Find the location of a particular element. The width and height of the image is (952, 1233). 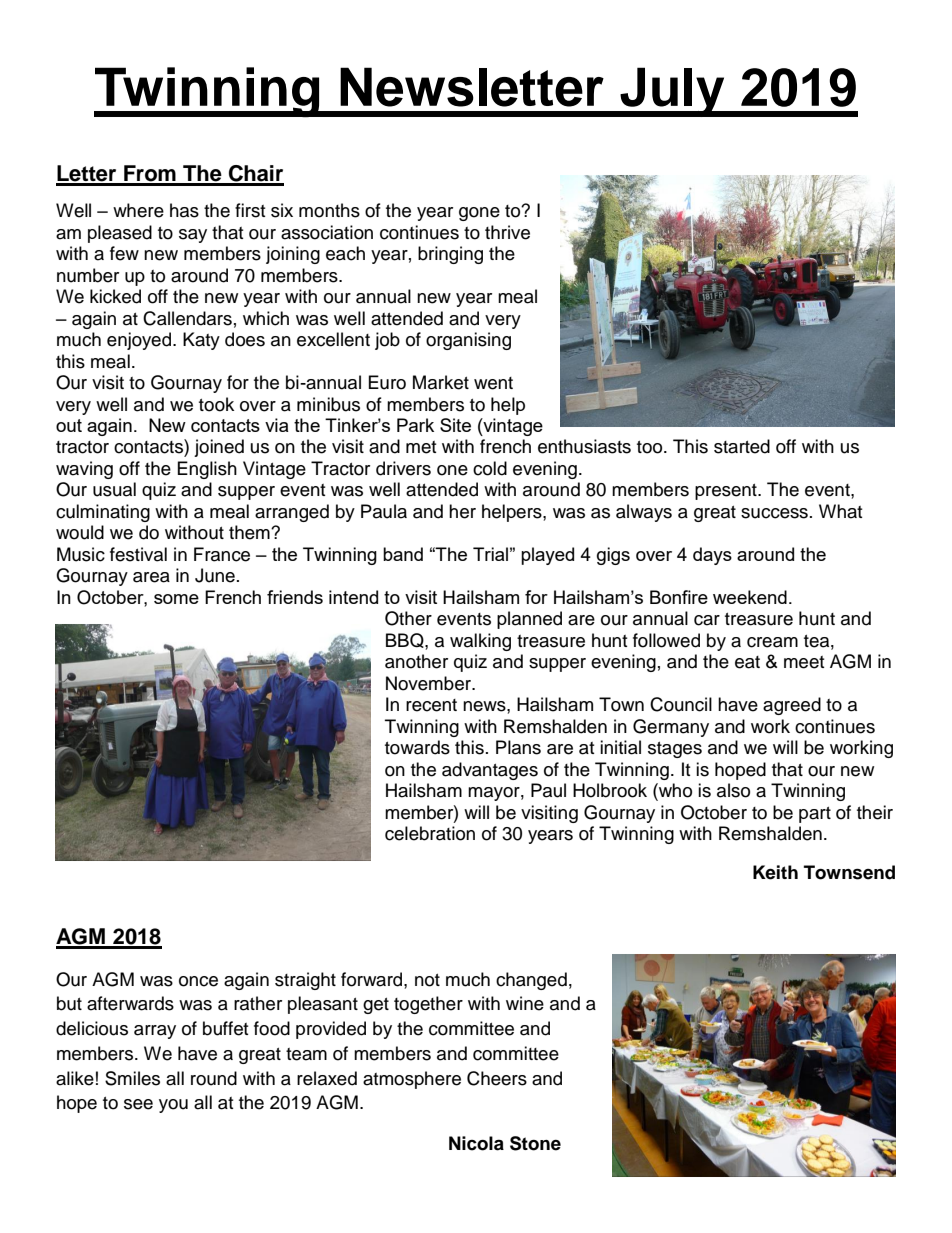

once is located at coordinates (198, 981).
